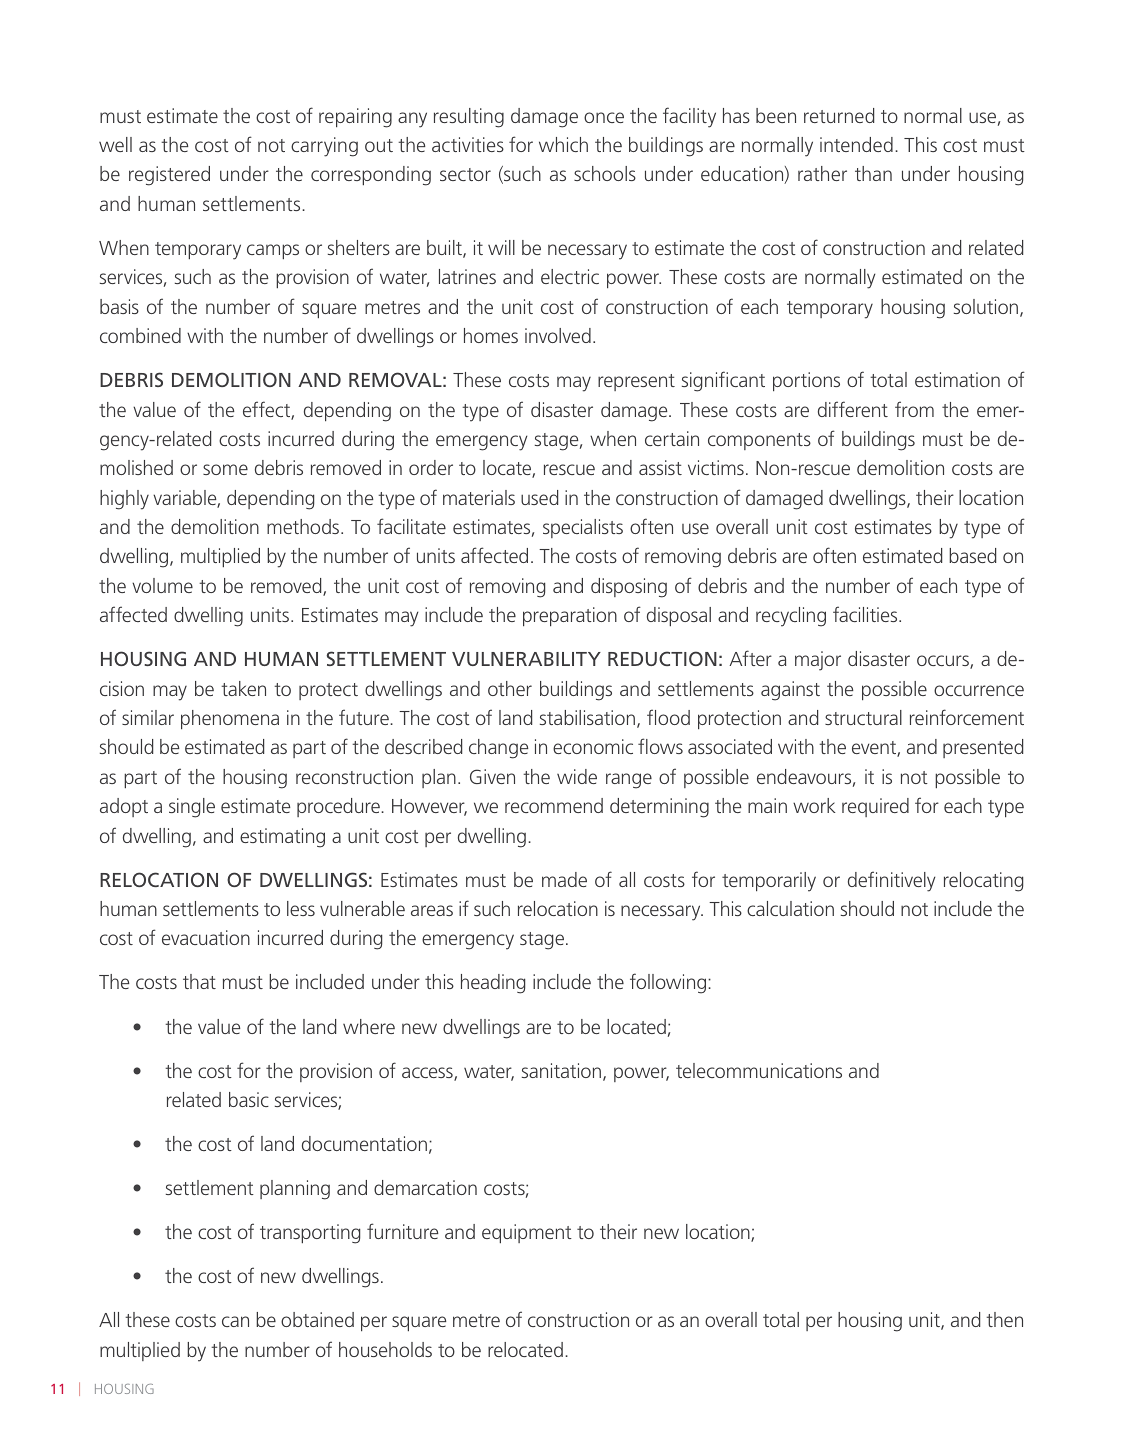 Image resolution: width=1124 pixels, height=1454 pixels. I want to click on made, so click(564, 879).
